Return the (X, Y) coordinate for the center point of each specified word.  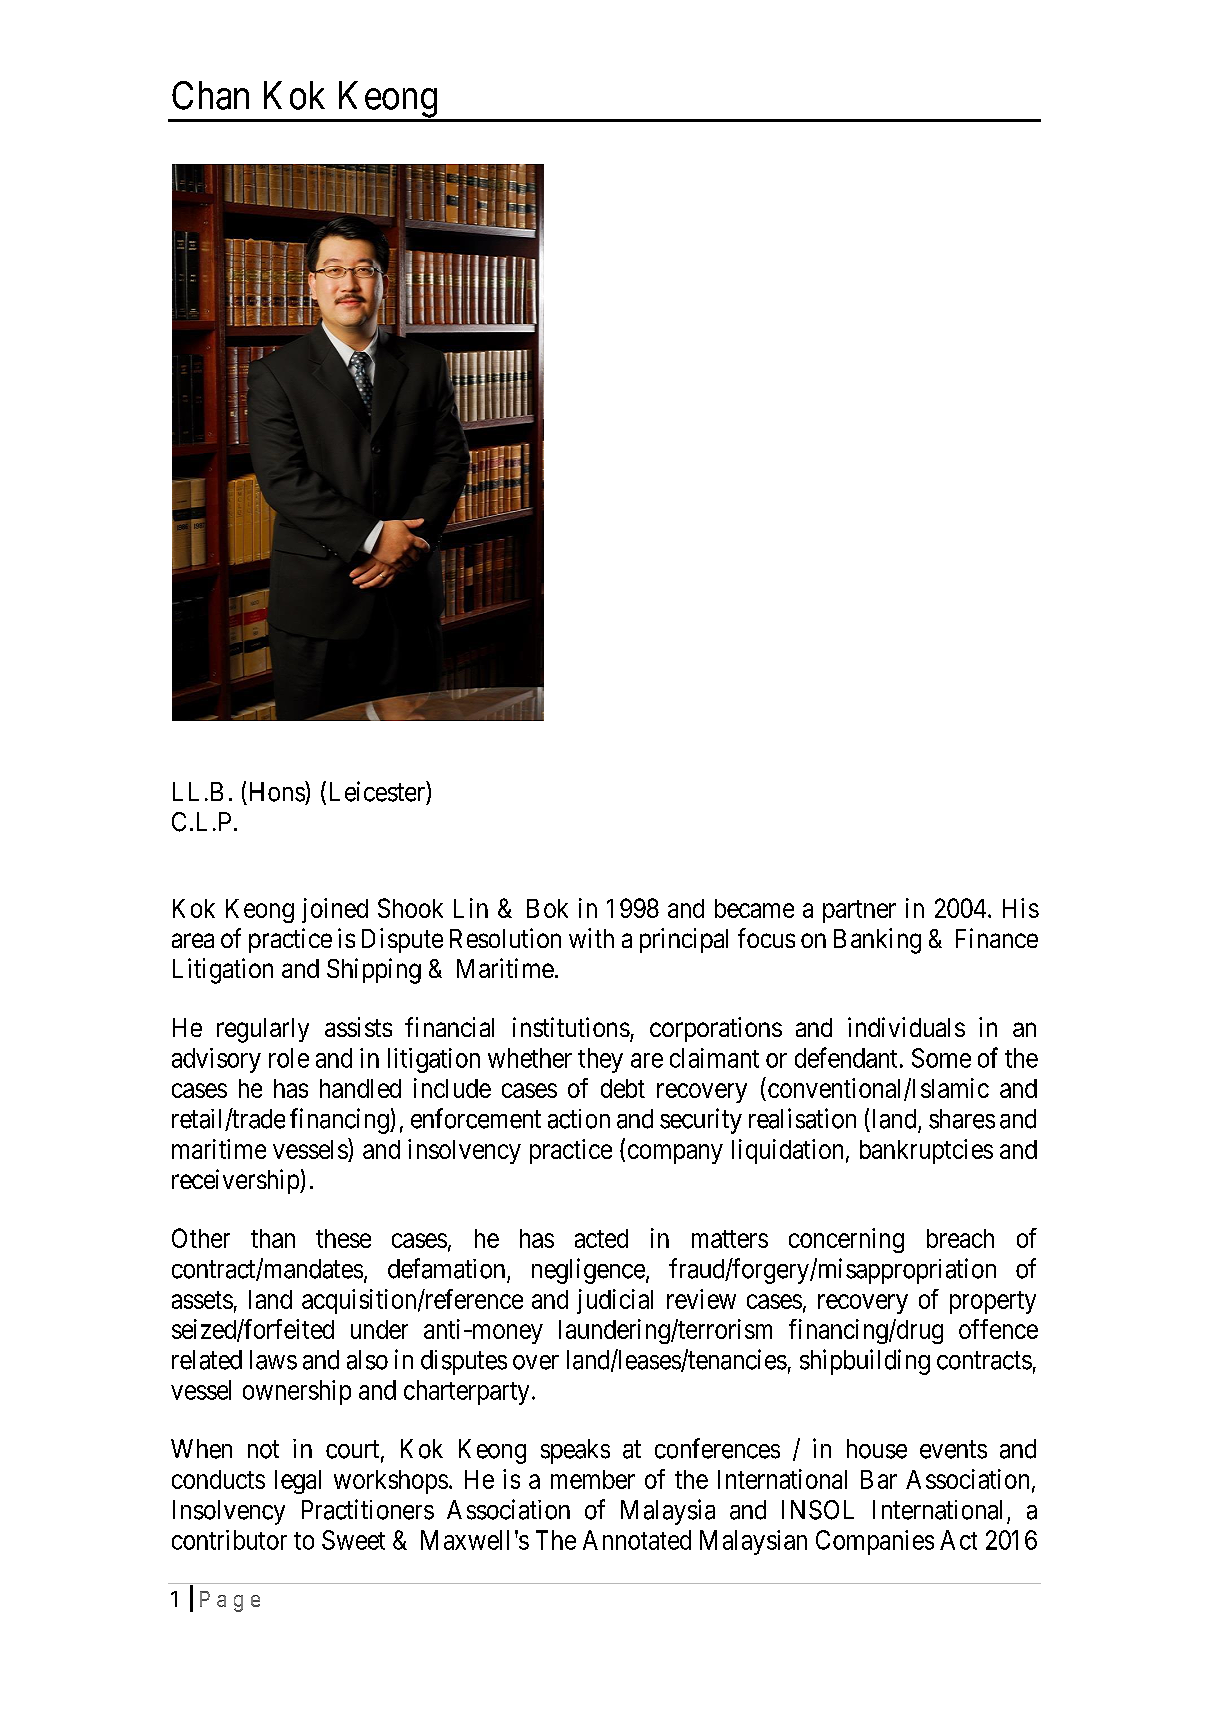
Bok (547, 908)
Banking (877, 941)
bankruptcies (926, 1151)
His (1021, 908)
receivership (236, 1181)
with (591, 938)
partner (859, 911)
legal (298, 1482)
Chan (210, 95)
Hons (278, 791)
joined (335, 910)
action (579, 1119)
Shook (410, 908)
